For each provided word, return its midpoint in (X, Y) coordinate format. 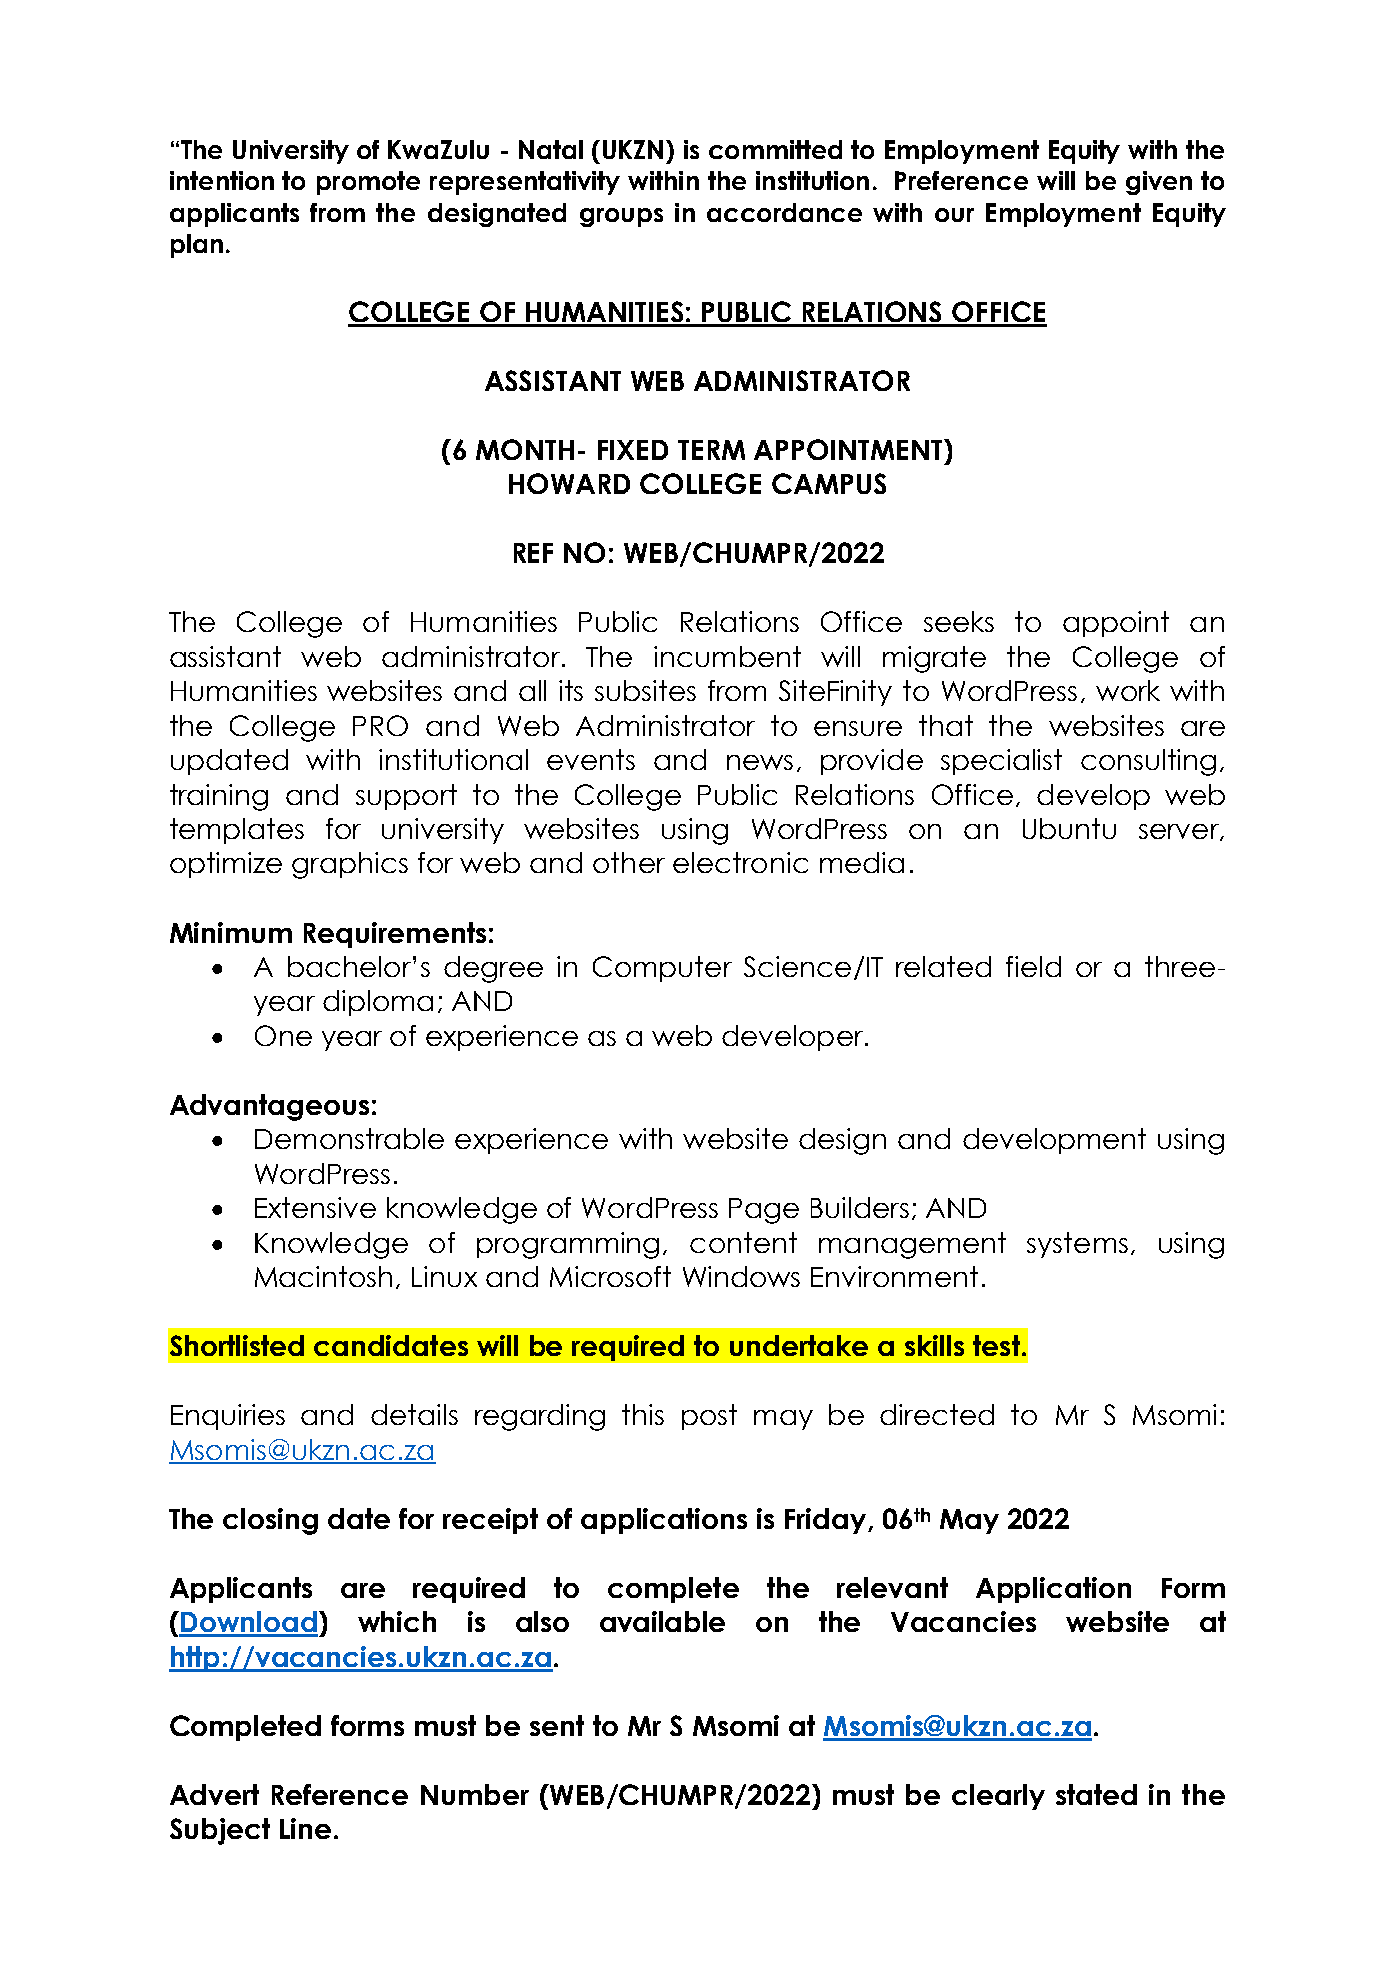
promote (368, 183)
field (1033, 966)
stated (1096, 1794)
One (283, 1035)
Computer (662, 969)
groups (621, 217)
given (1159, 183)
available (662, 1621)
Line (305, 1828)
